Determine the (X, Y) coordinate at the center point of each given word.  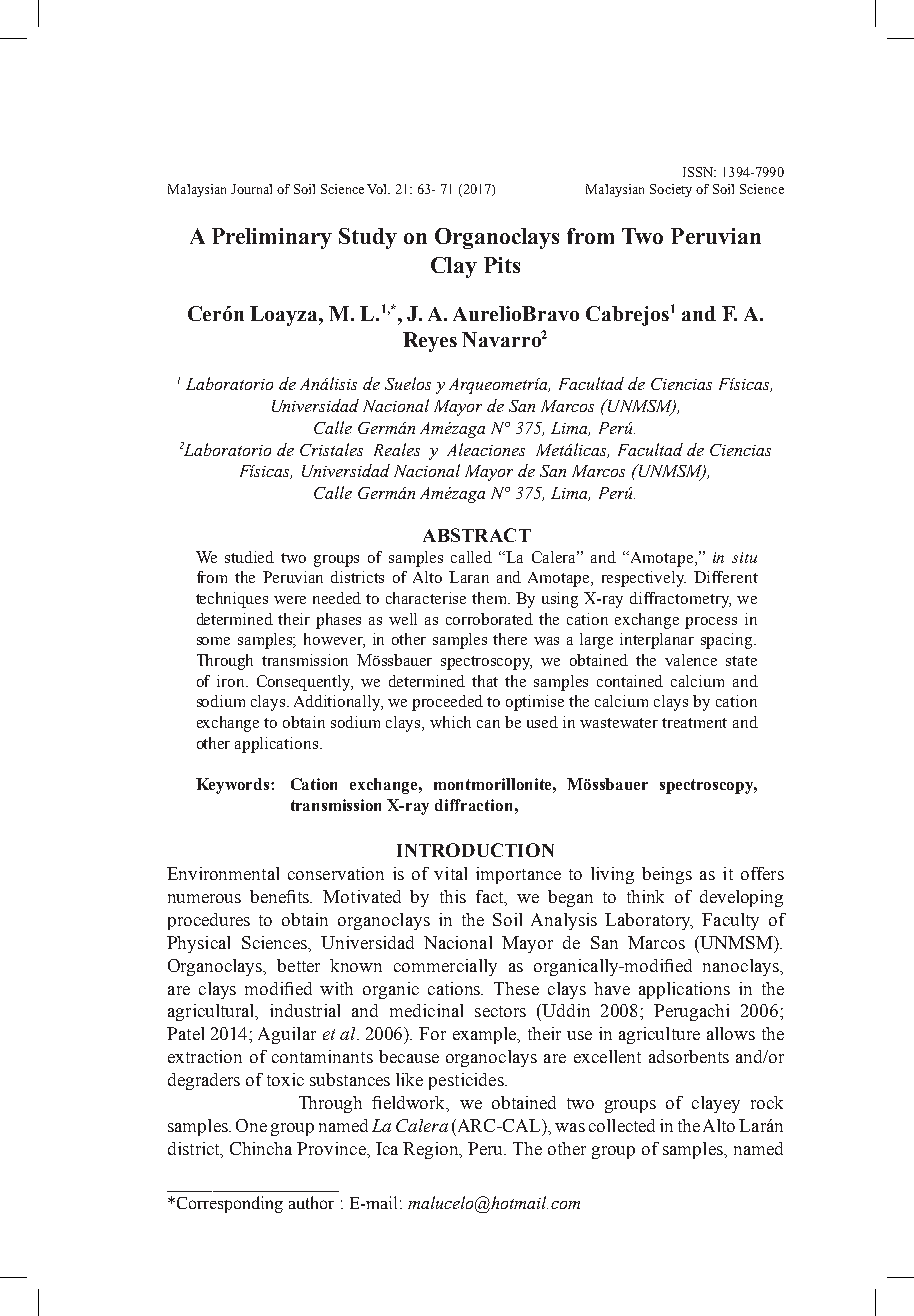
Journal (251, 189)
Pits (502, 265)
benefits (281, 896)
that (485, 681)
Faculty (730, 921)
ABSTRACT (477, 535)
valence (691, 660)
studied (249, 557)
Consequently (305, 683)
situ (744, 557)
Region (432, 1150)
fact (491, 898)
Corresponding (228, 1204)
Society (671, 190)
